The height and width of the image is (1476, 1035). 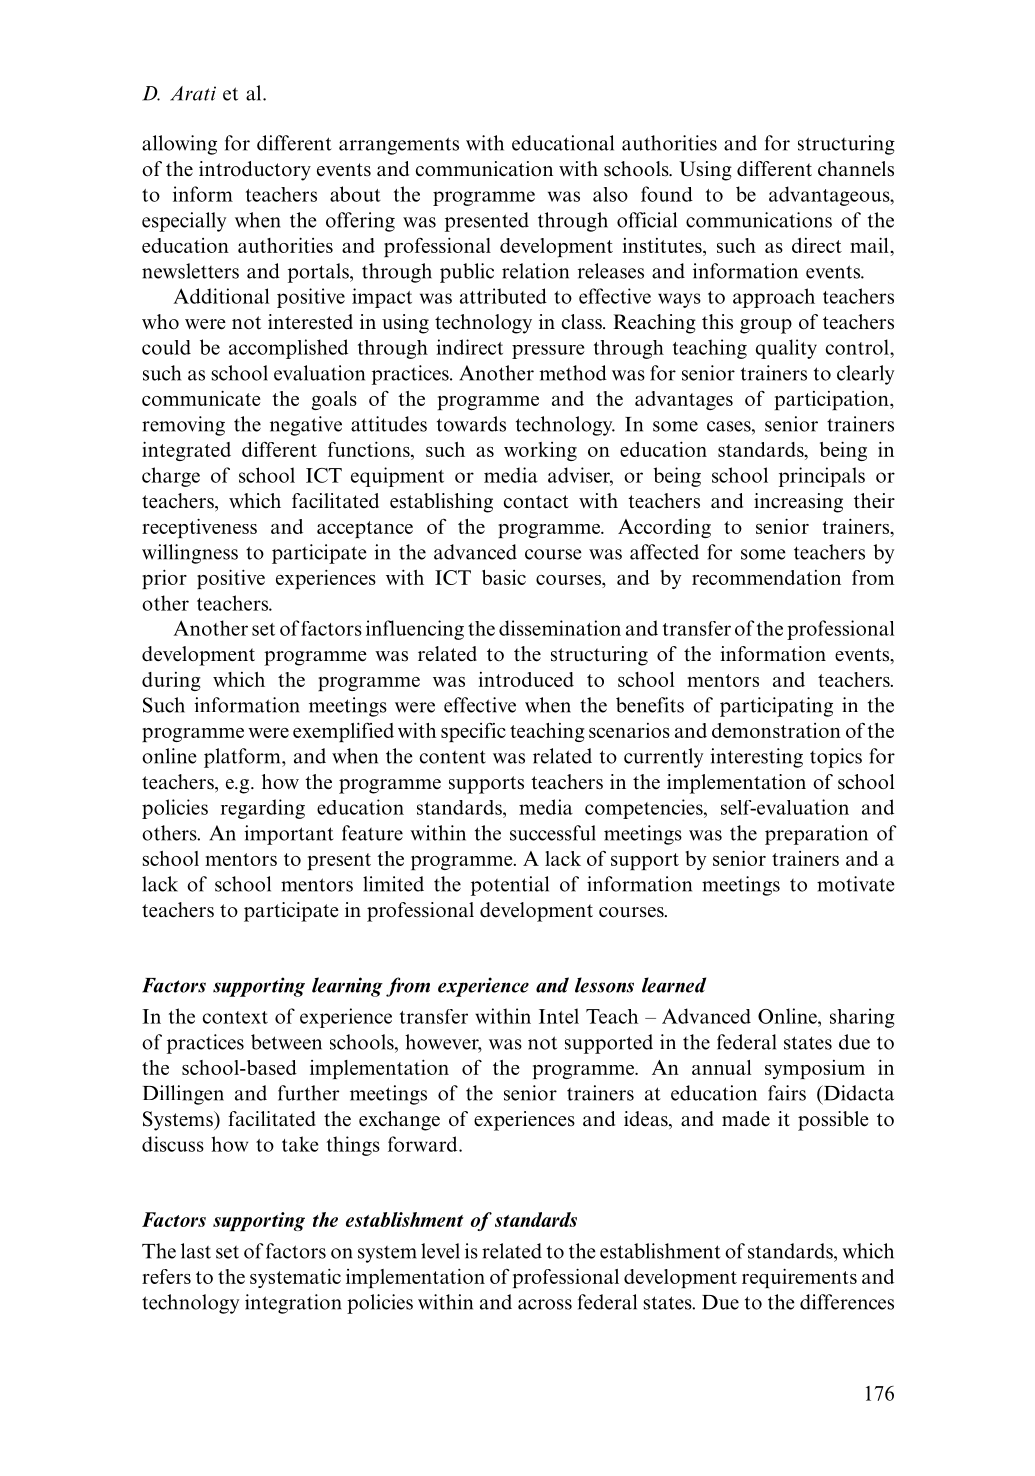 What do you see at coordinates (473, 732) in the image?
I see `specific` at bounding box center [473, 732].
